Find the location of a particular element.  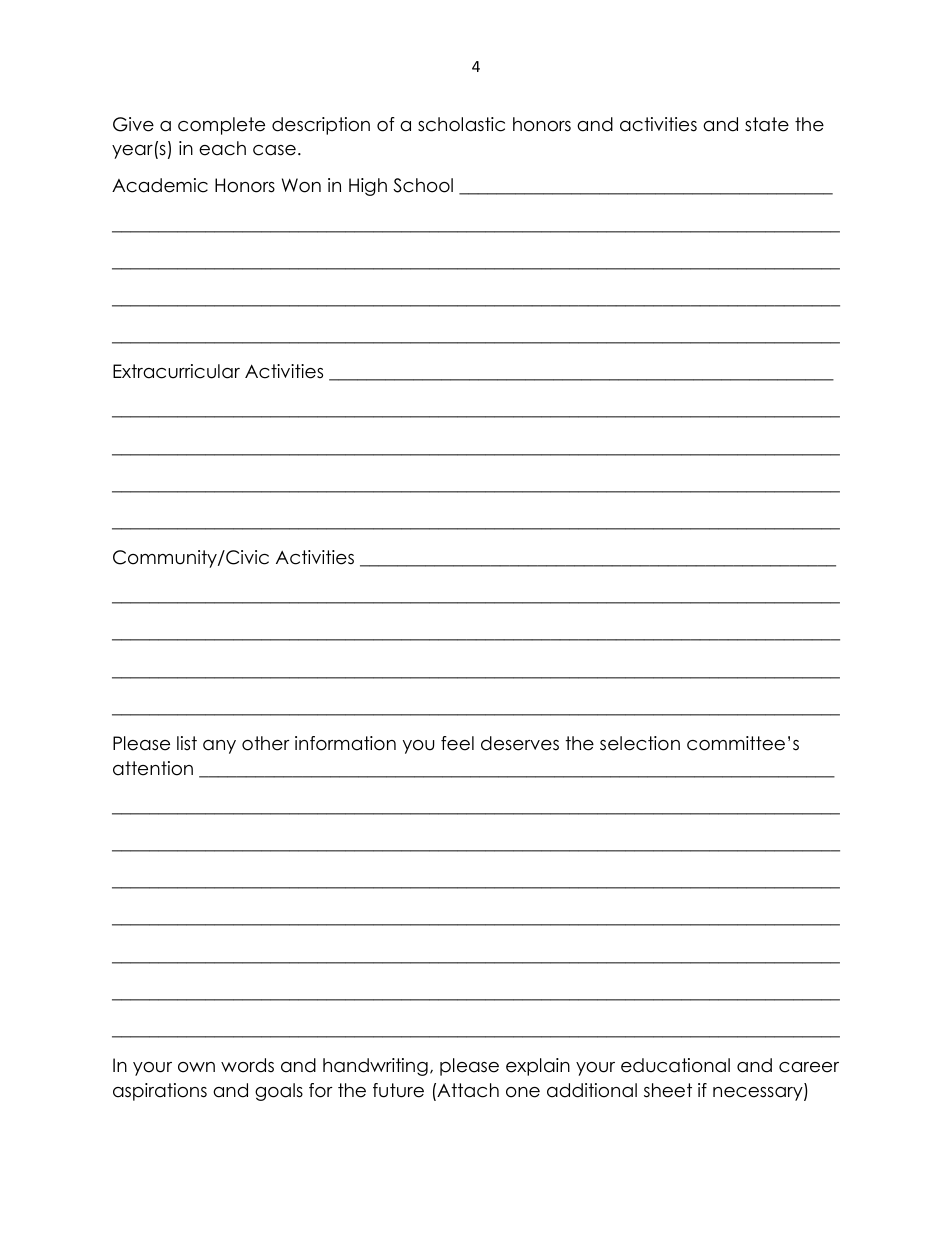

state is located at coordinates (767, 124).
